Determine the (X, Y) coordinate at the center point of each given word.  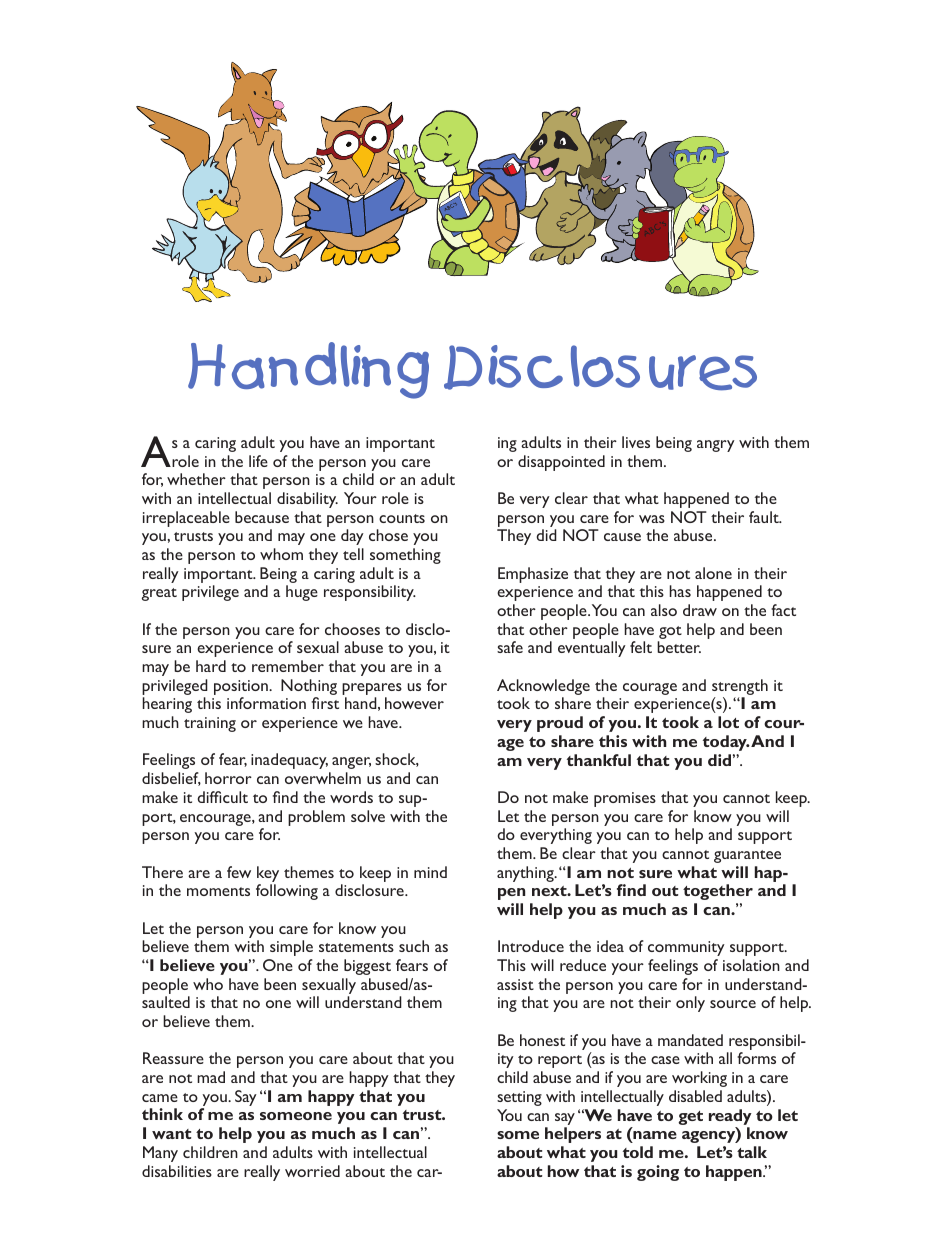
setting (519, 1098)
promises (625, 799)
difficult (223, 797)
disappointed (561, 463)
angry (716, 446)
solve (368, 816)
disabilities (177, 1171)
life (258, 461)
